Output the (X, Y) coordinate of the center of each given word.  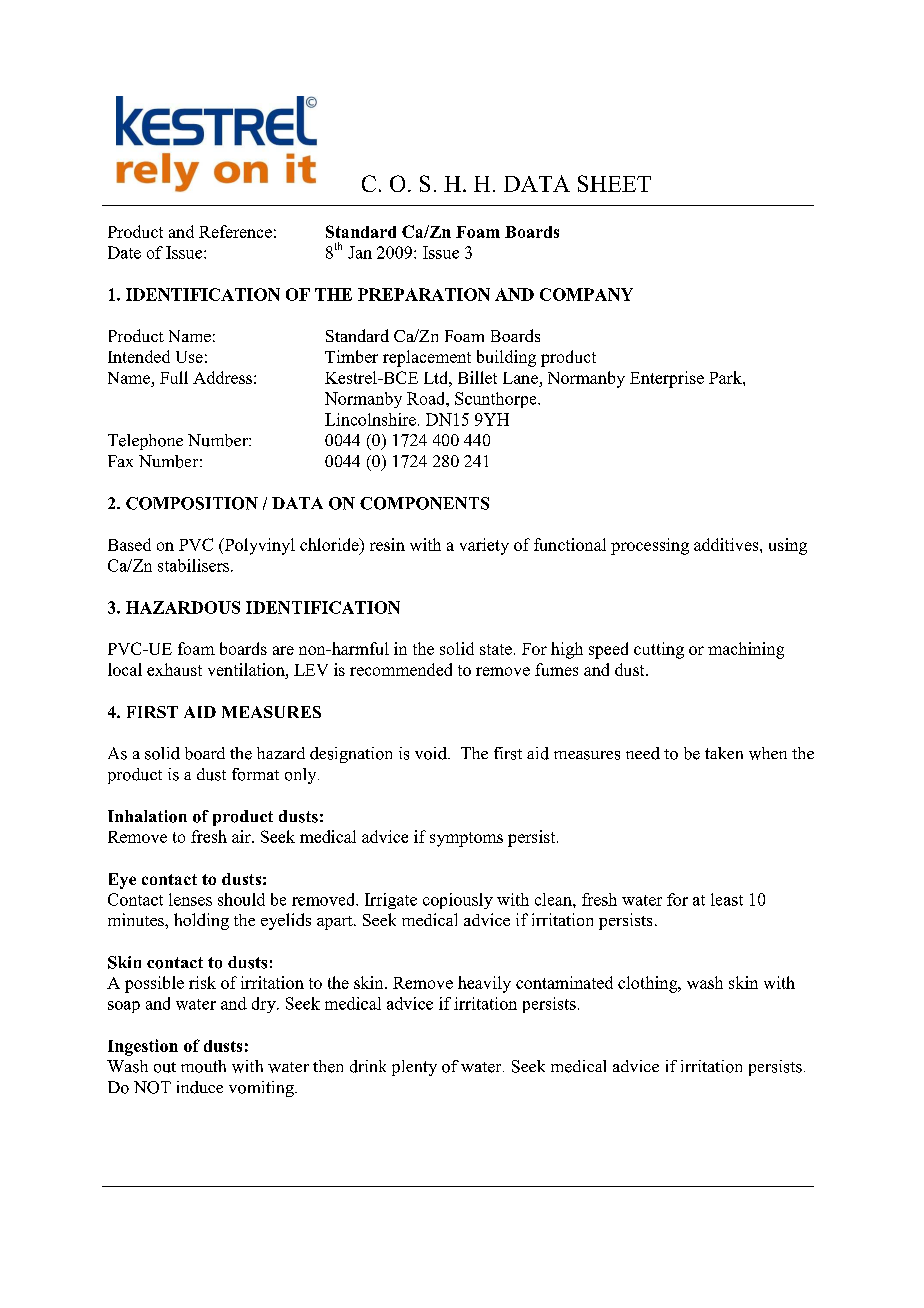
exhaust (174, 669)
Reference (235, 231)
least (727, 899)
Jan (360, 252)
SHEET (614, 183)
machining (746, 650)
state (496, 649)
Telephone (145, 442)
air (242, 836)
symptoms (466, 839)
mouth (203, 1066)
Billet (477, 377)
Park (726, 377)
